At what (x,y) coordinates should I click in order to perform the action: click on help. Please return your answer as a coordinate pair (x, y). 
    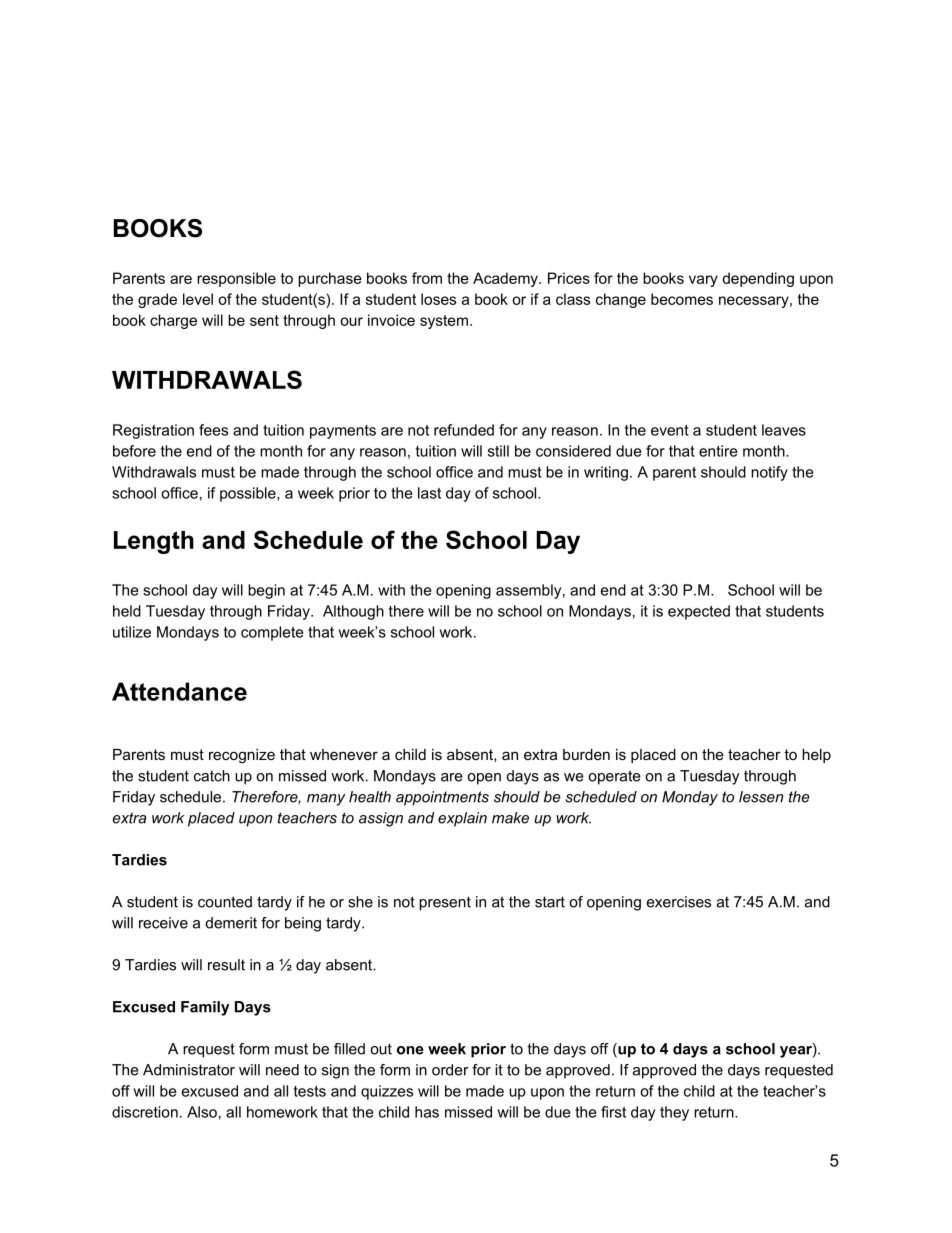
    Looking at the image, I should click on (816, 756).
